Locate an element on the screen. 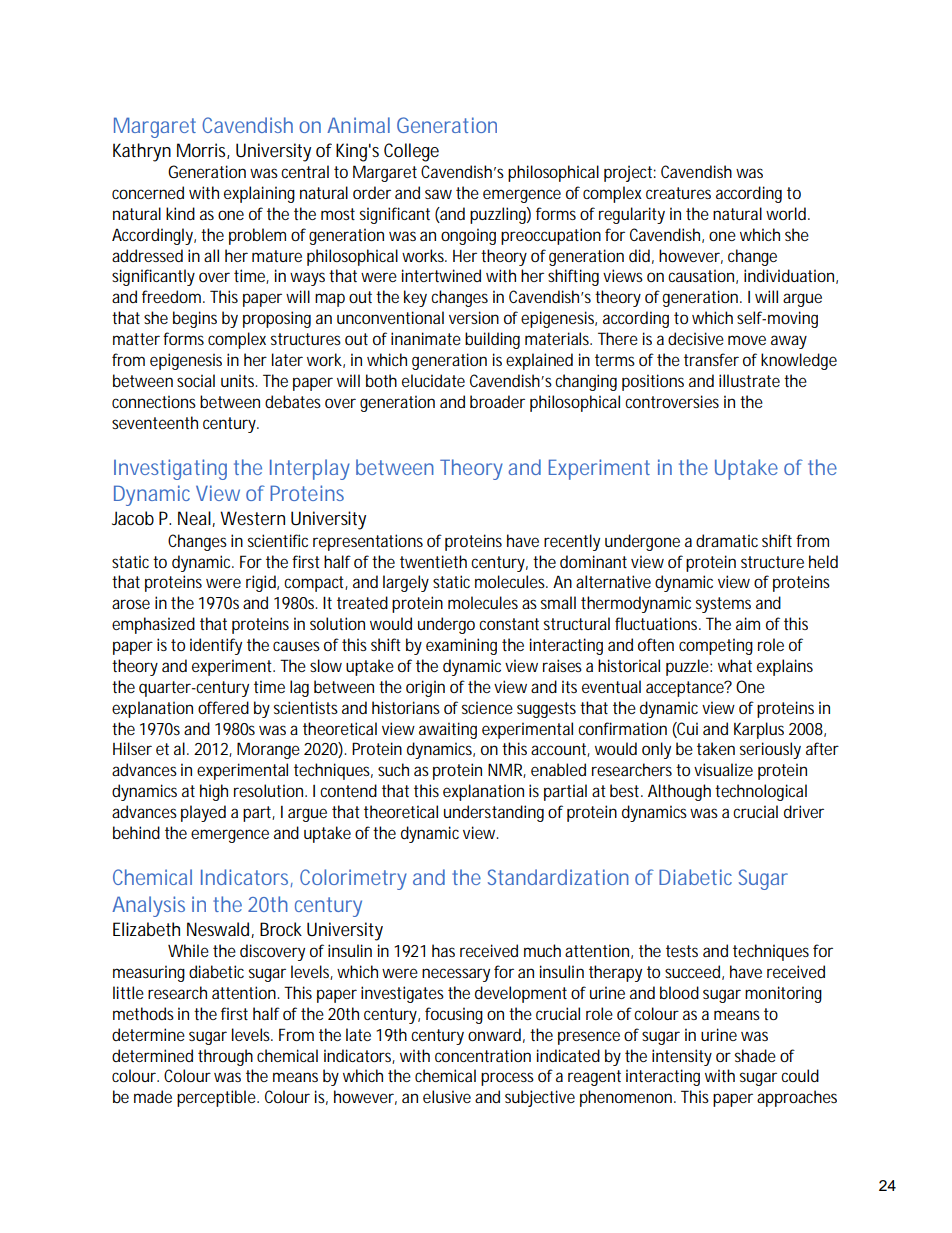 The height and width of the screenshot is (1233, 952). identify is located at coordinates (216, 646).
